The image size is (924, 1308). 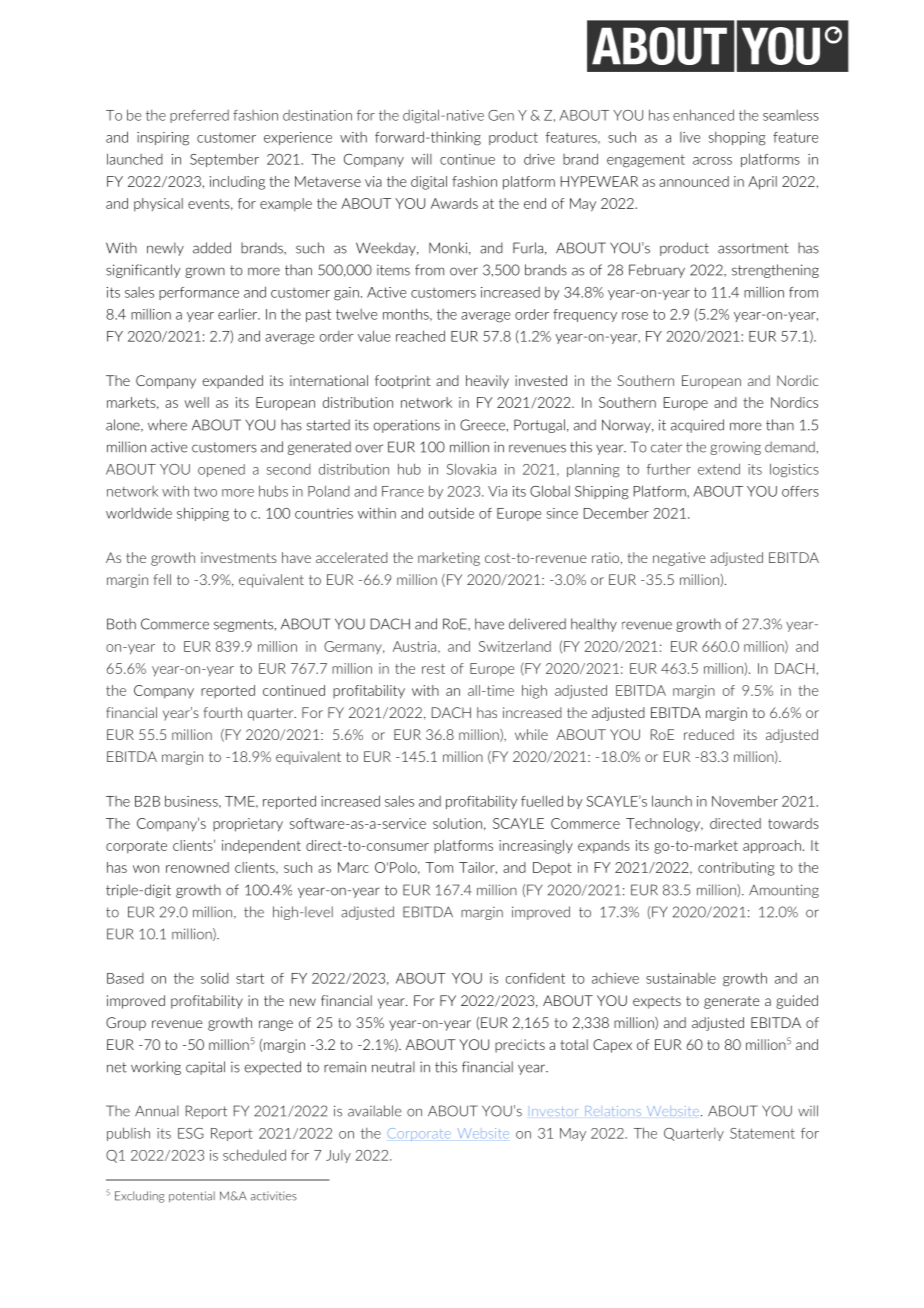 What do you see at coordinates (433, 669) in the page?
I see `rest` at bounding box center [433, 669].
